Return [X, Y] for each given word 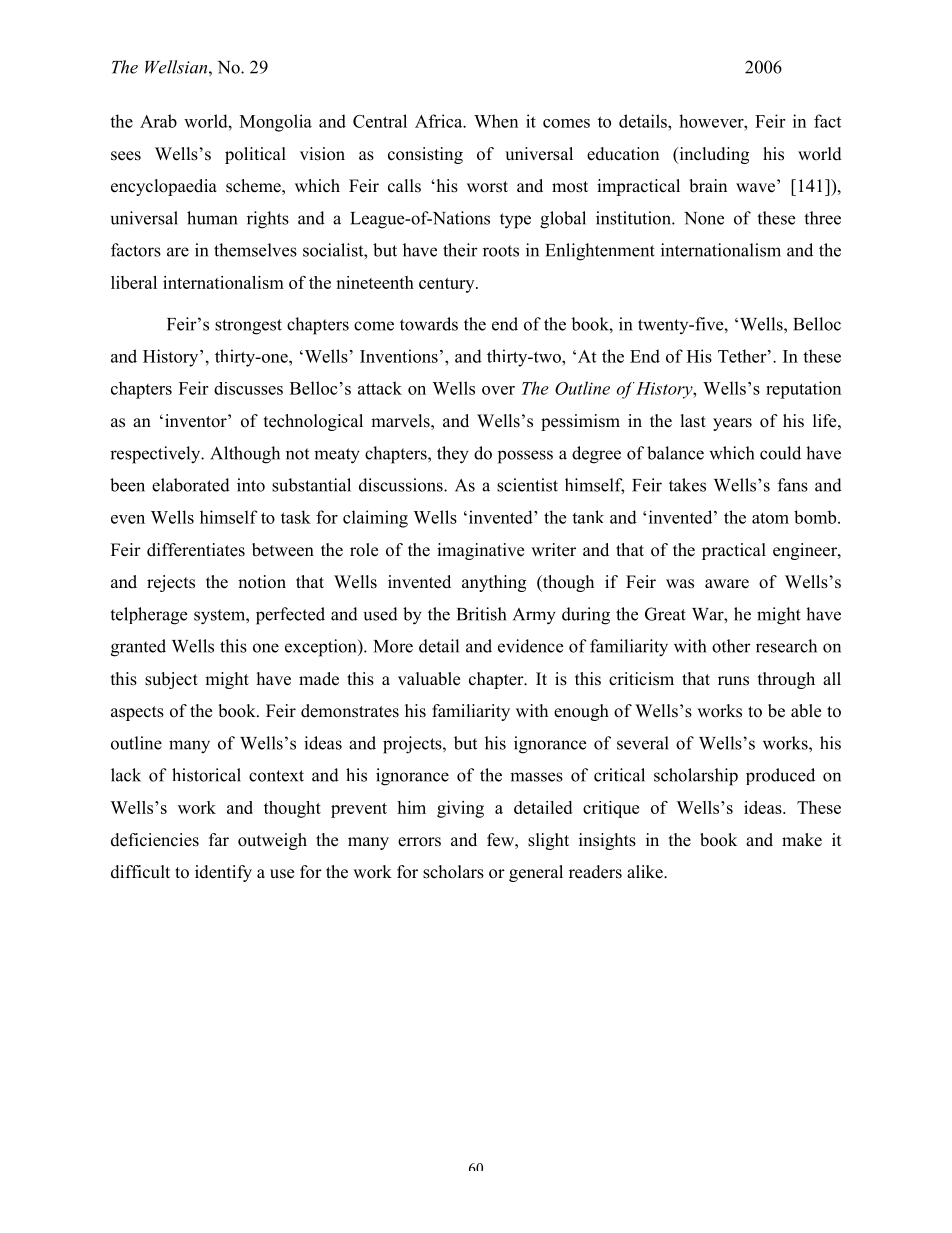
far [219, 839]
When [496, 121]
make [802, 840]
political [255, 155]
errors [419, 842]
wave [755, 188]
